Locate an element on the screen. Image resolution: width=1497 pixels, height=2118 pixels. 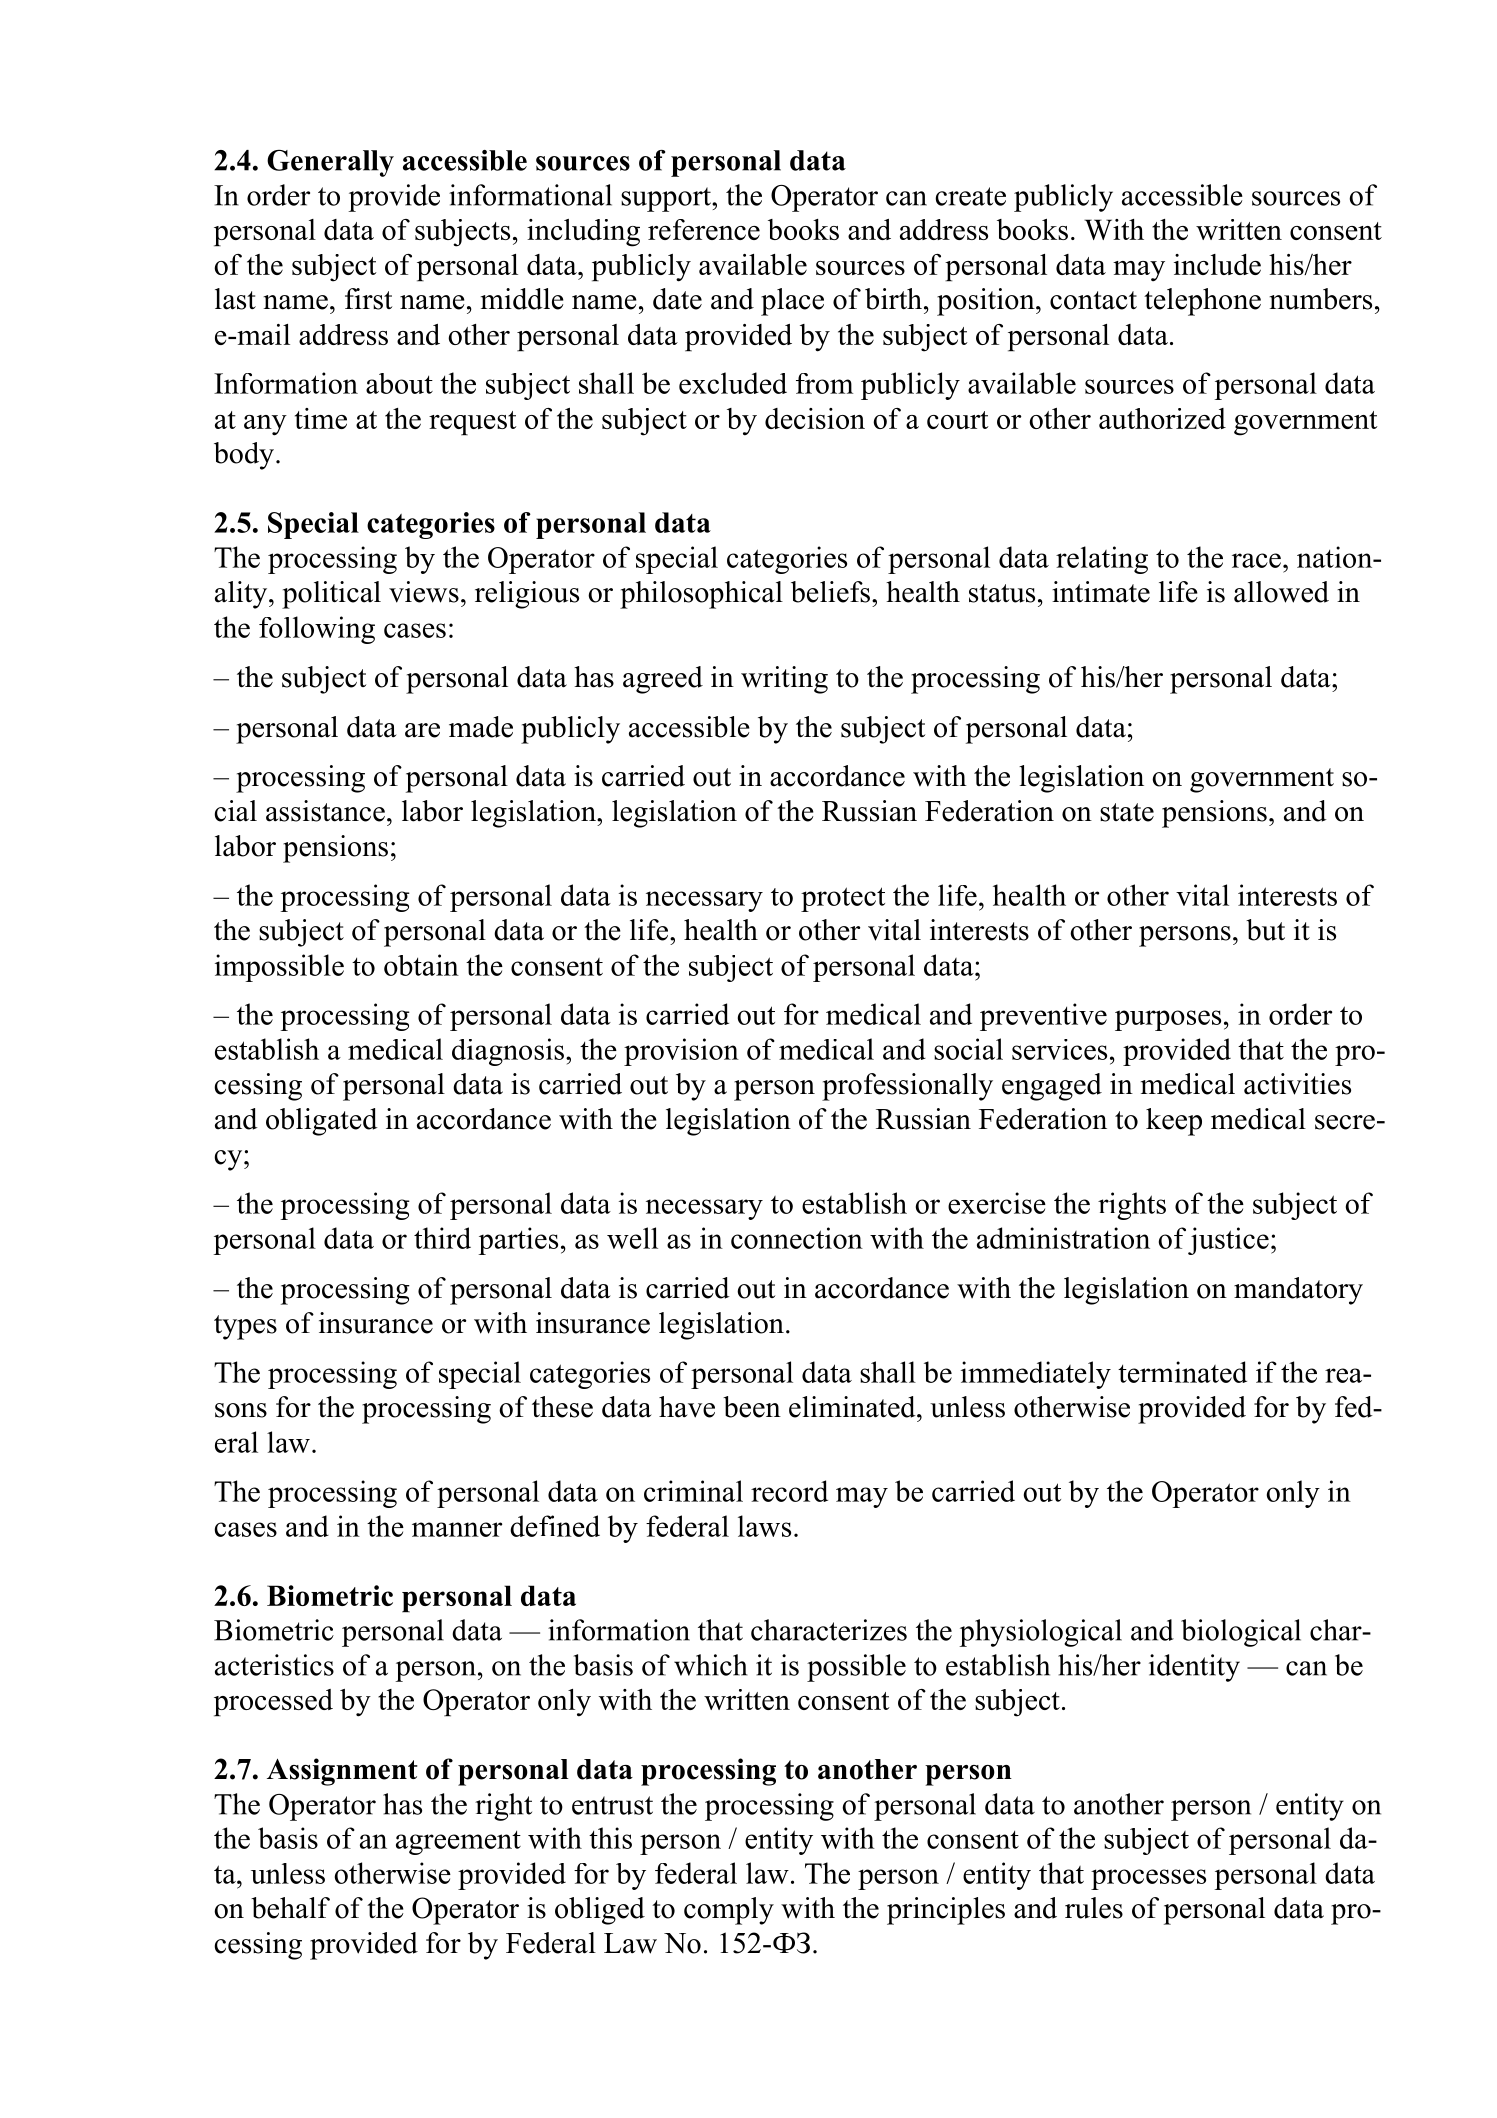
following is located at coordinates (317, 630).
